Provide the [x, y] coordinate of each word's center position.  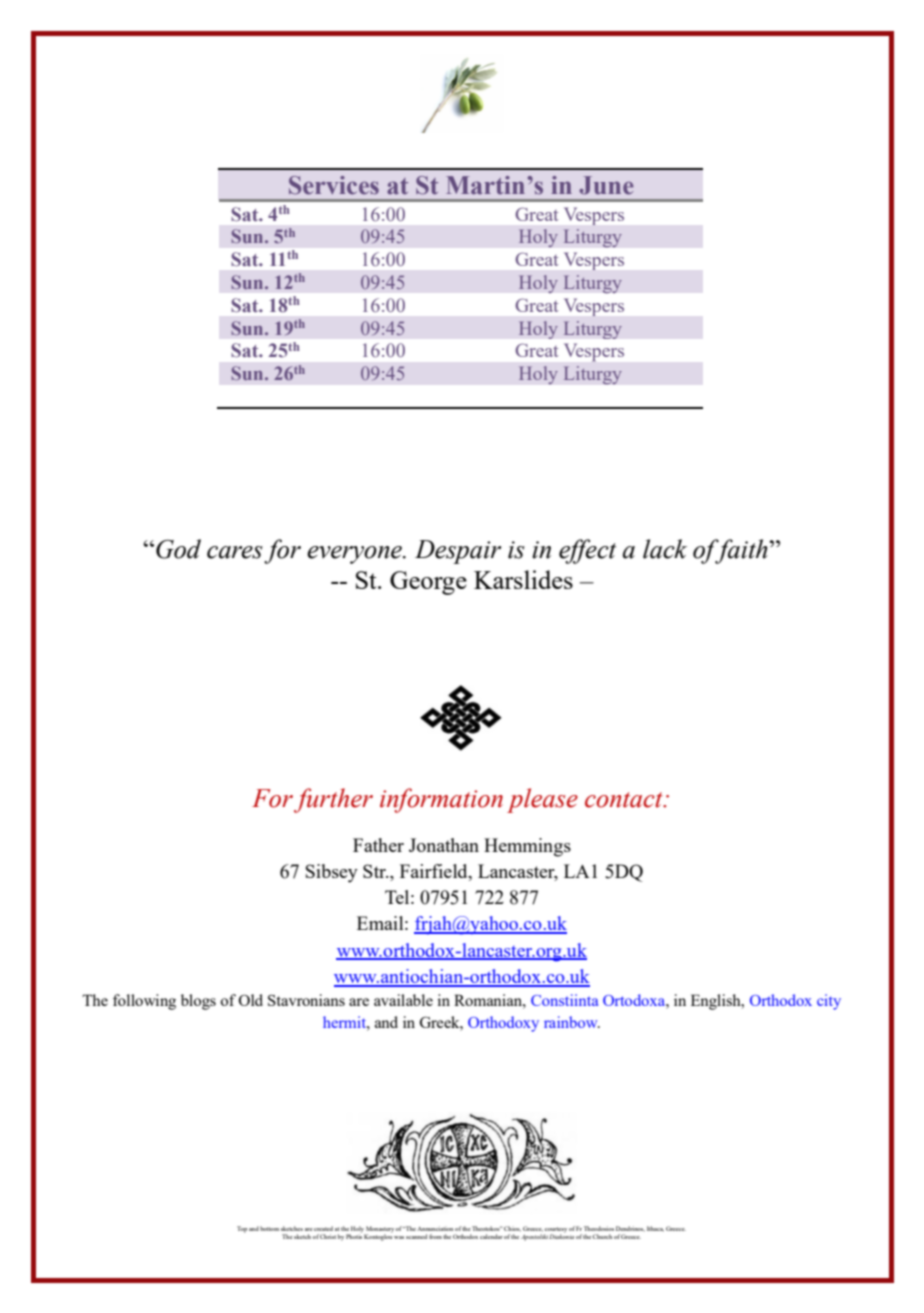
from [435, 1236]
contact [625, 800]
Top [242, 1229]
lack [665, 549]
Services [334, 185]
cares [235, 552]
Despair [458, 552]
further [333, 800]
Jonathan [444, 845]
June [606, 185]
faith [741, 551]
